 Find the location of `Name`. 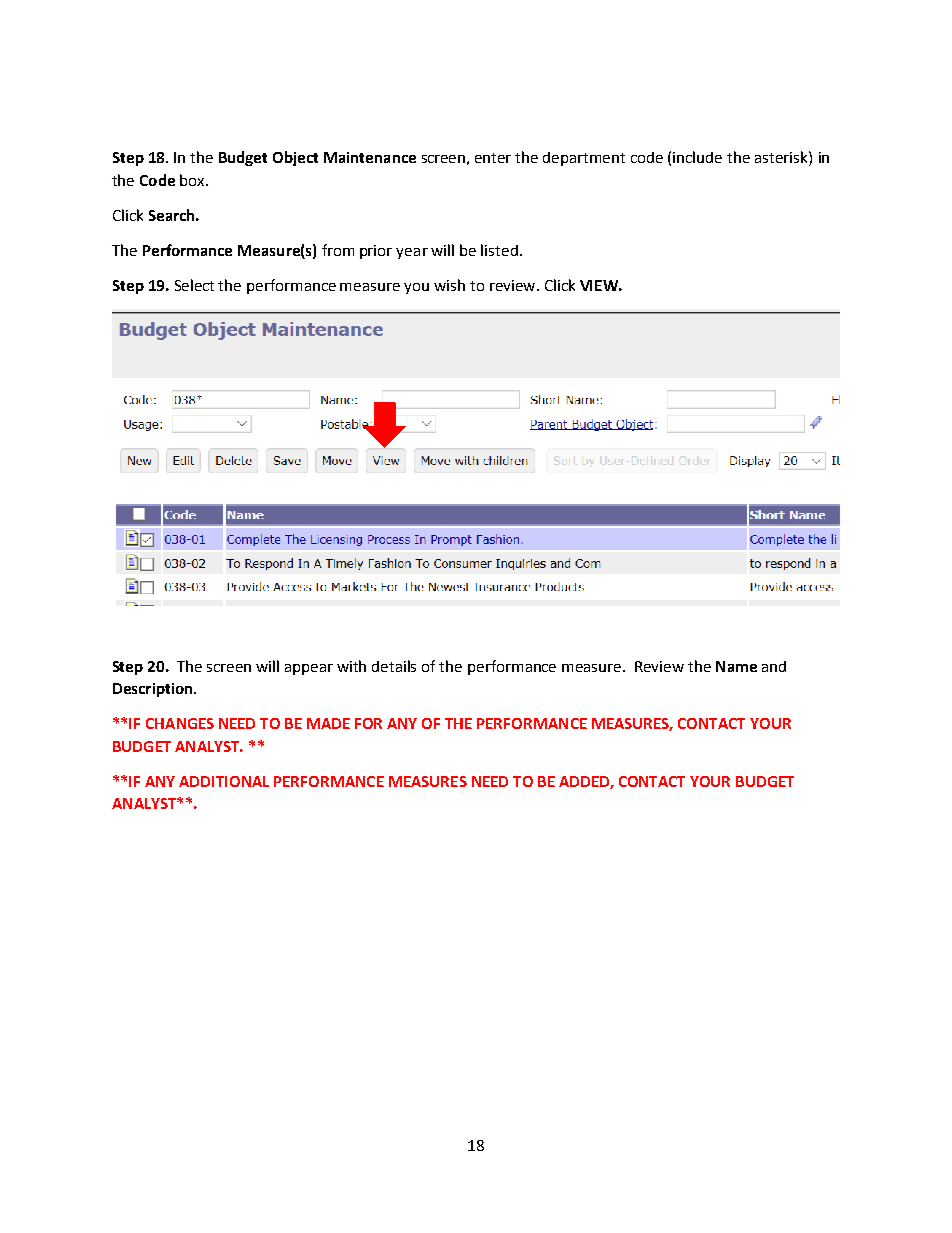

Name is located at coordinates (736, 666).
